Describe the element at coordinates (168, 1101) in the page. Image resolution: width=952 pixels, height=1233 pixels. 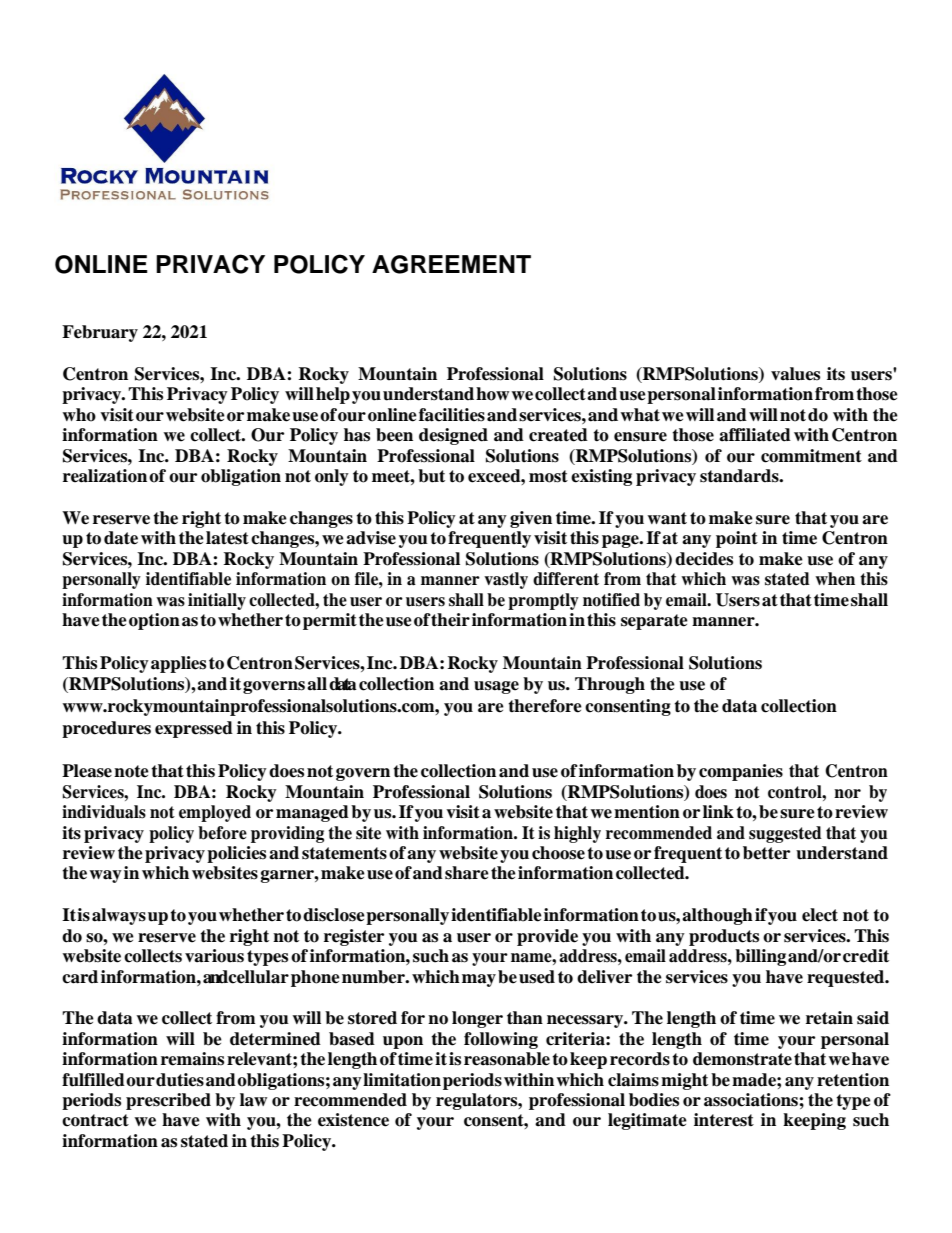
I see `prescribed` at that location.
